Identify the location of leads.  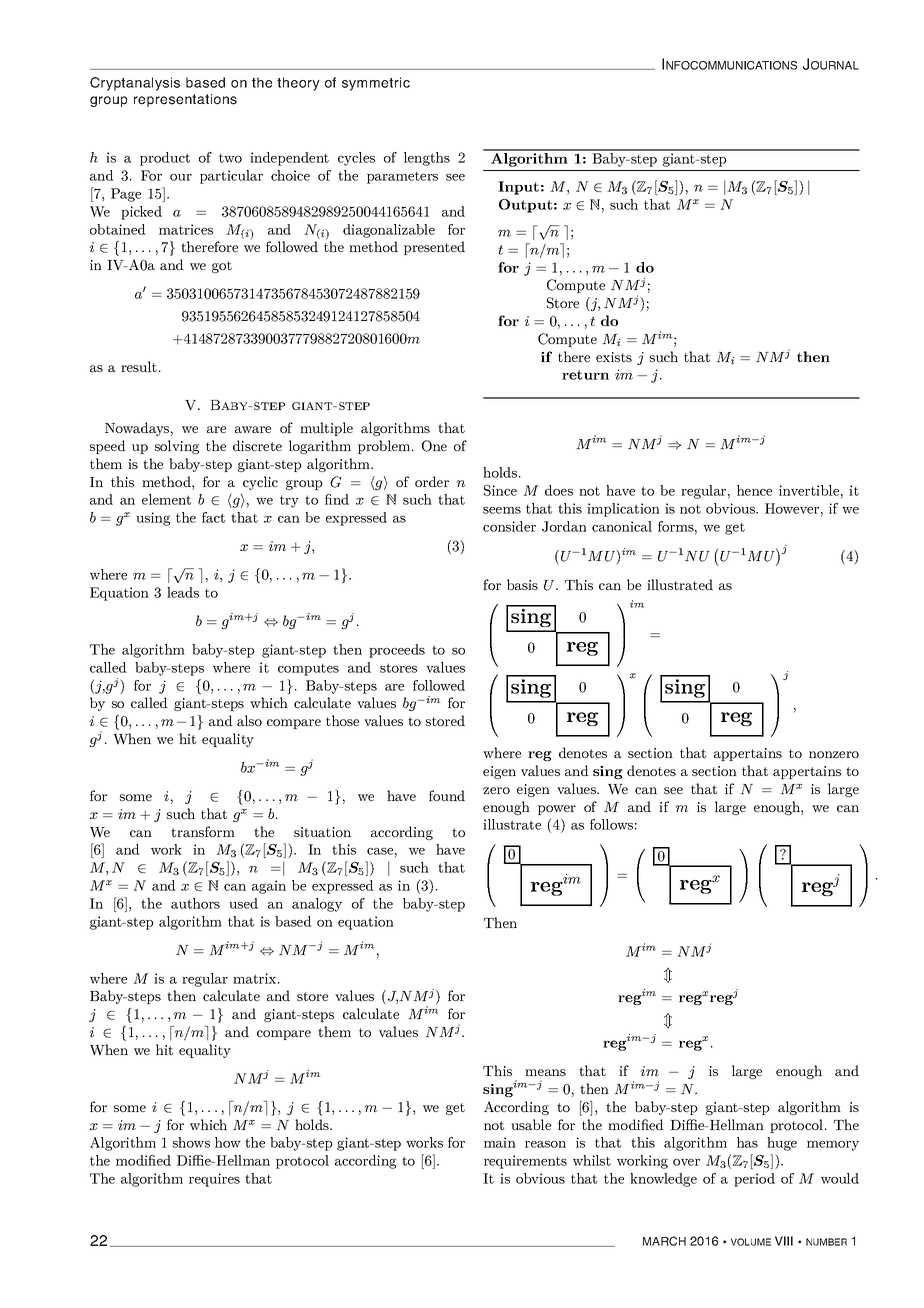
(183, 592).
